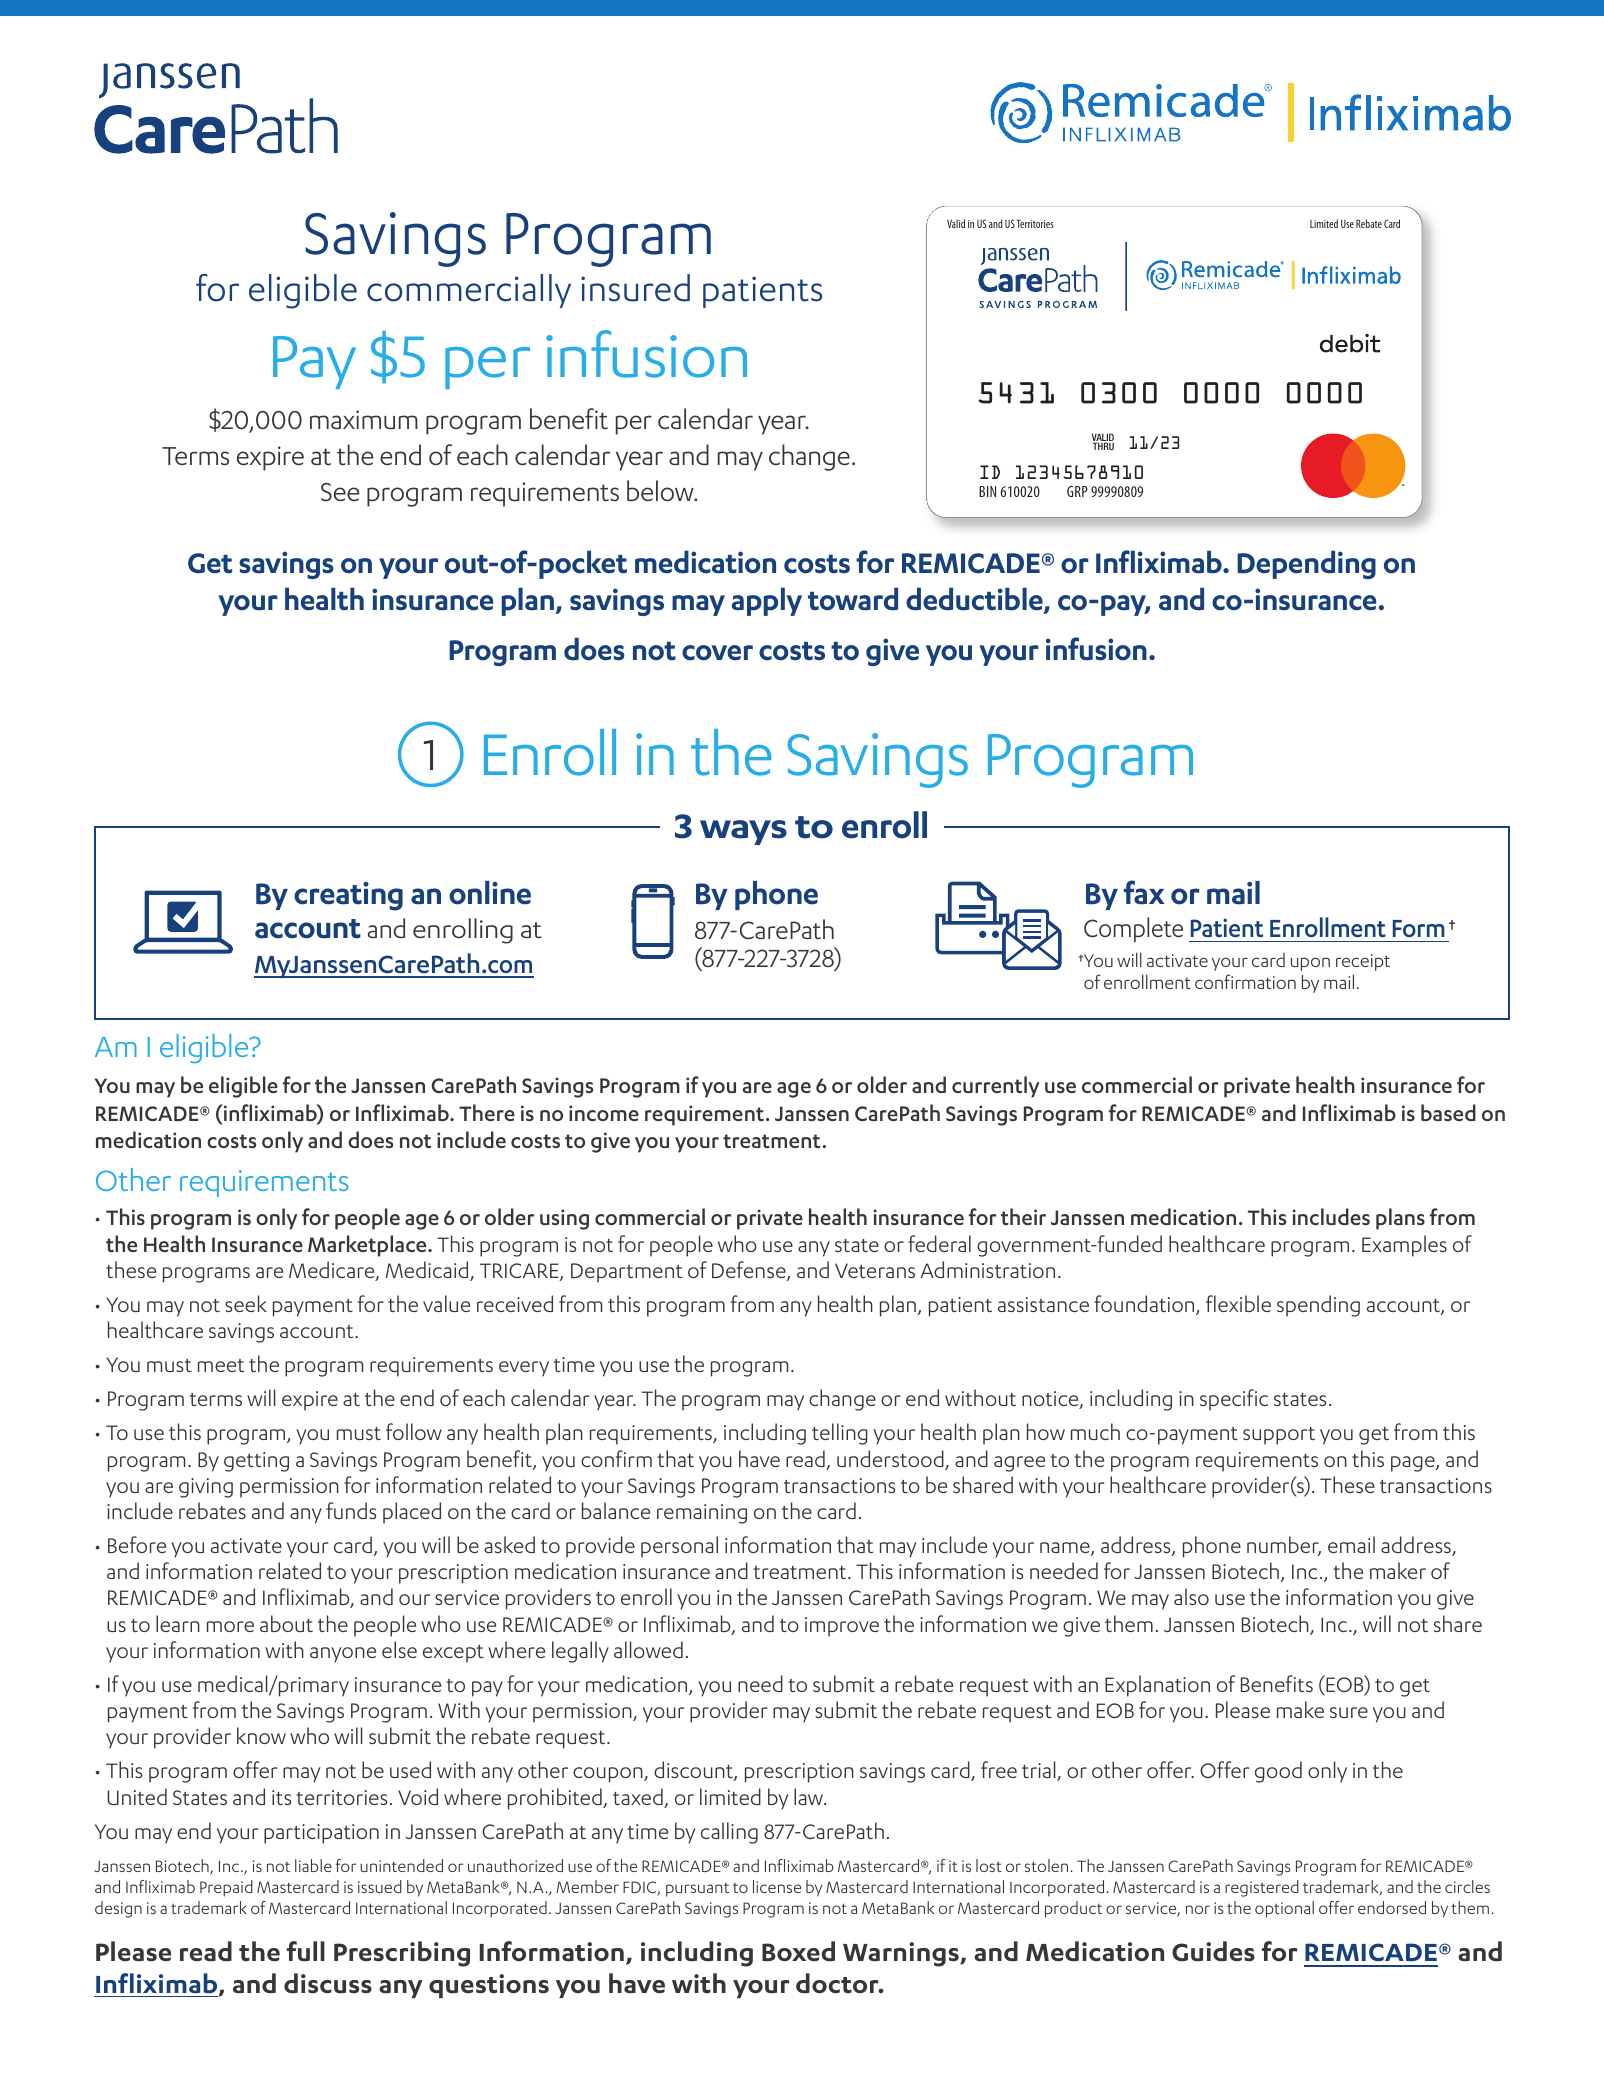 This document has width=1604, height=2076. What do you see at coordinates (1279, 1436) in the document?
I see `support` at bounding box center [1279, 1436].
